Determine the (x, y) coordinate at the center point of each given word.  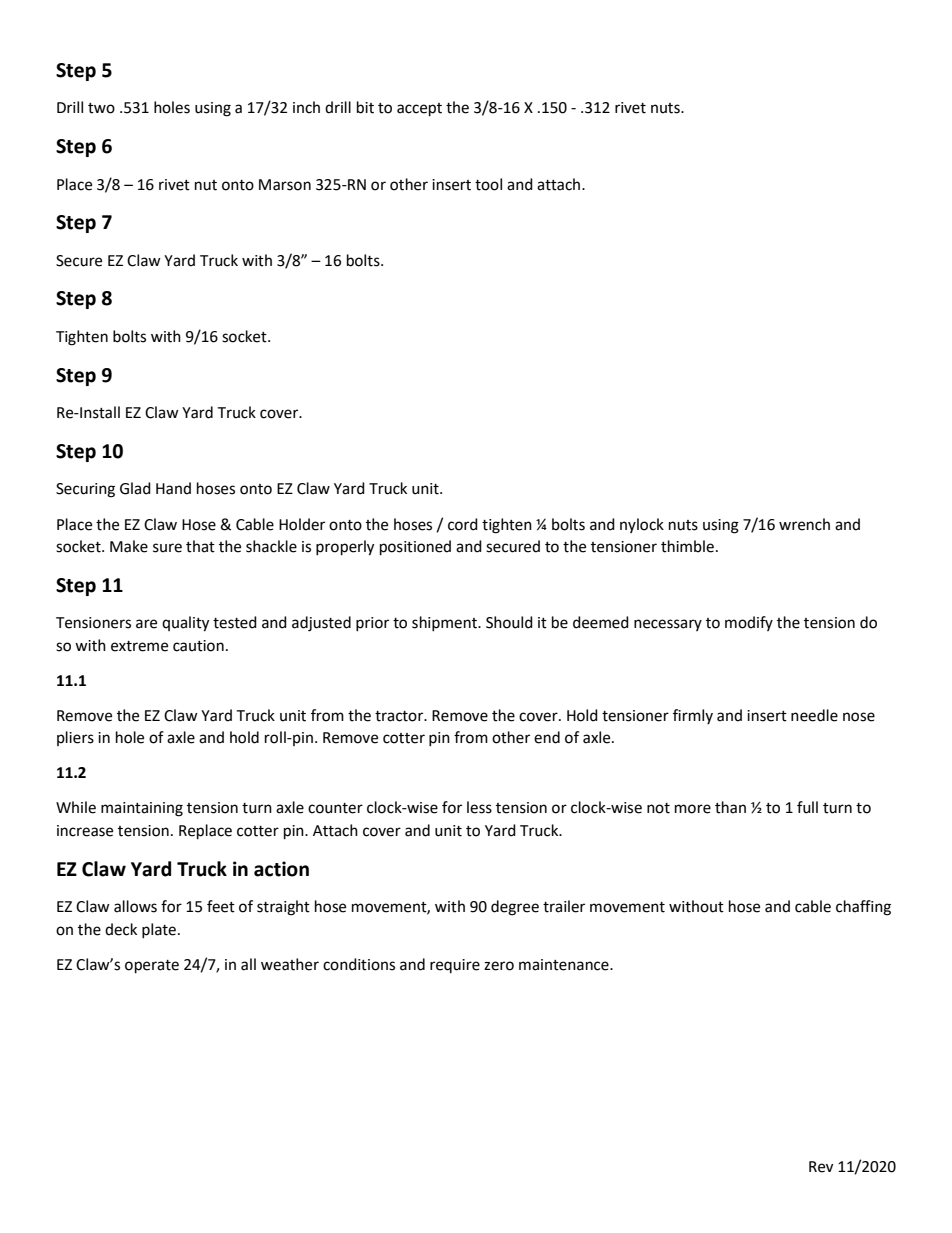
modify (749, 623)
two (101, 108)
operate (152, 967)
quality (185, 624)
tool (488, 184)
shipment (445, 623)
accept (419, 110)
